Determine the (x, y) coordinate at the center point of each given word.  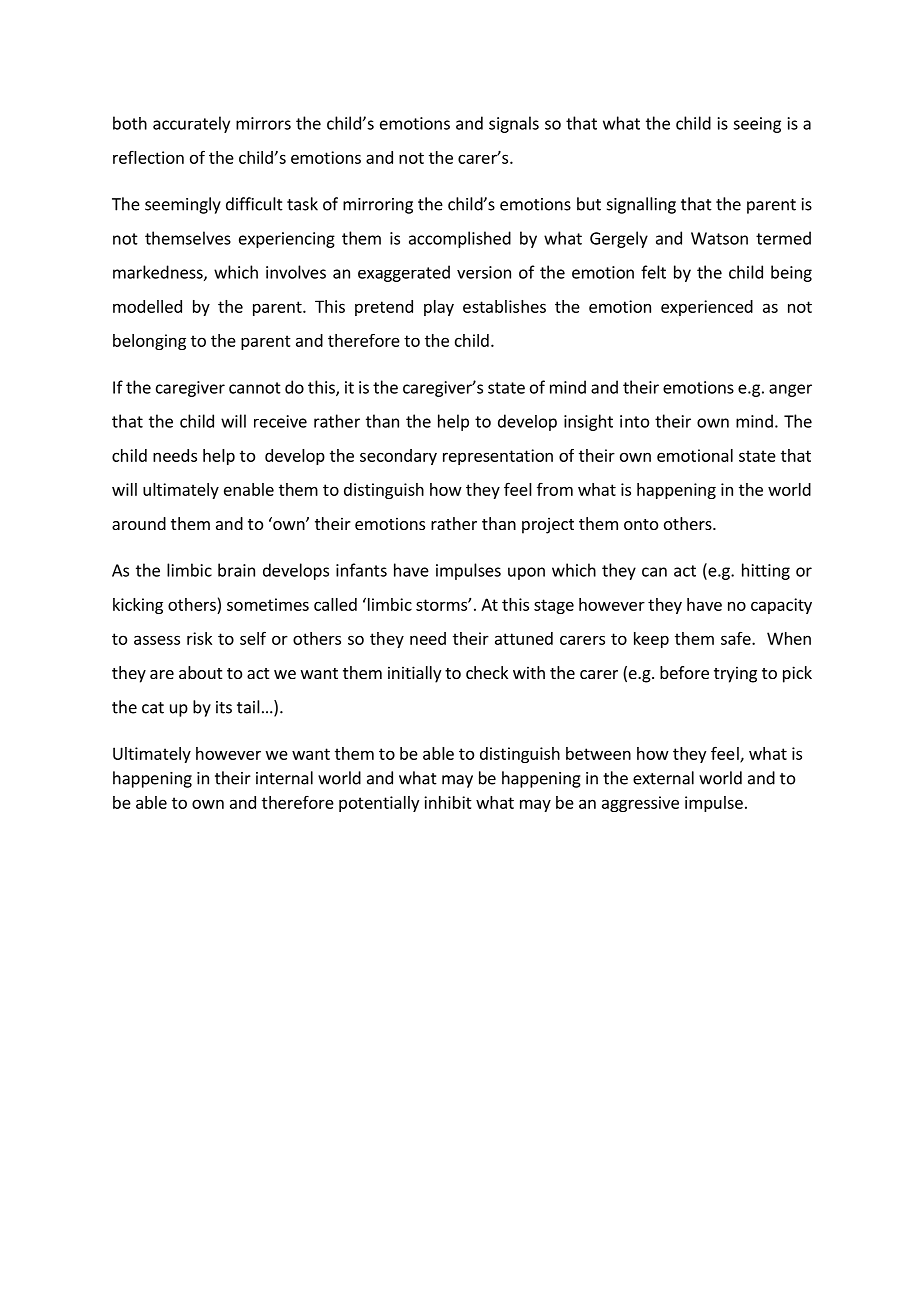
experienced (707, 308)
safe (737, 638)
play (439, 308)
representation (498, 457)
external (663, 778)
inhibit (448, 802)
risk (199, 638)
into (634, 421)
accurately (191, 124)
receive (280, 421)
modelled (147, 306)
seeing (757, 125)
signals (514, 124)
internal (284, 778)
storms (442, 605)
